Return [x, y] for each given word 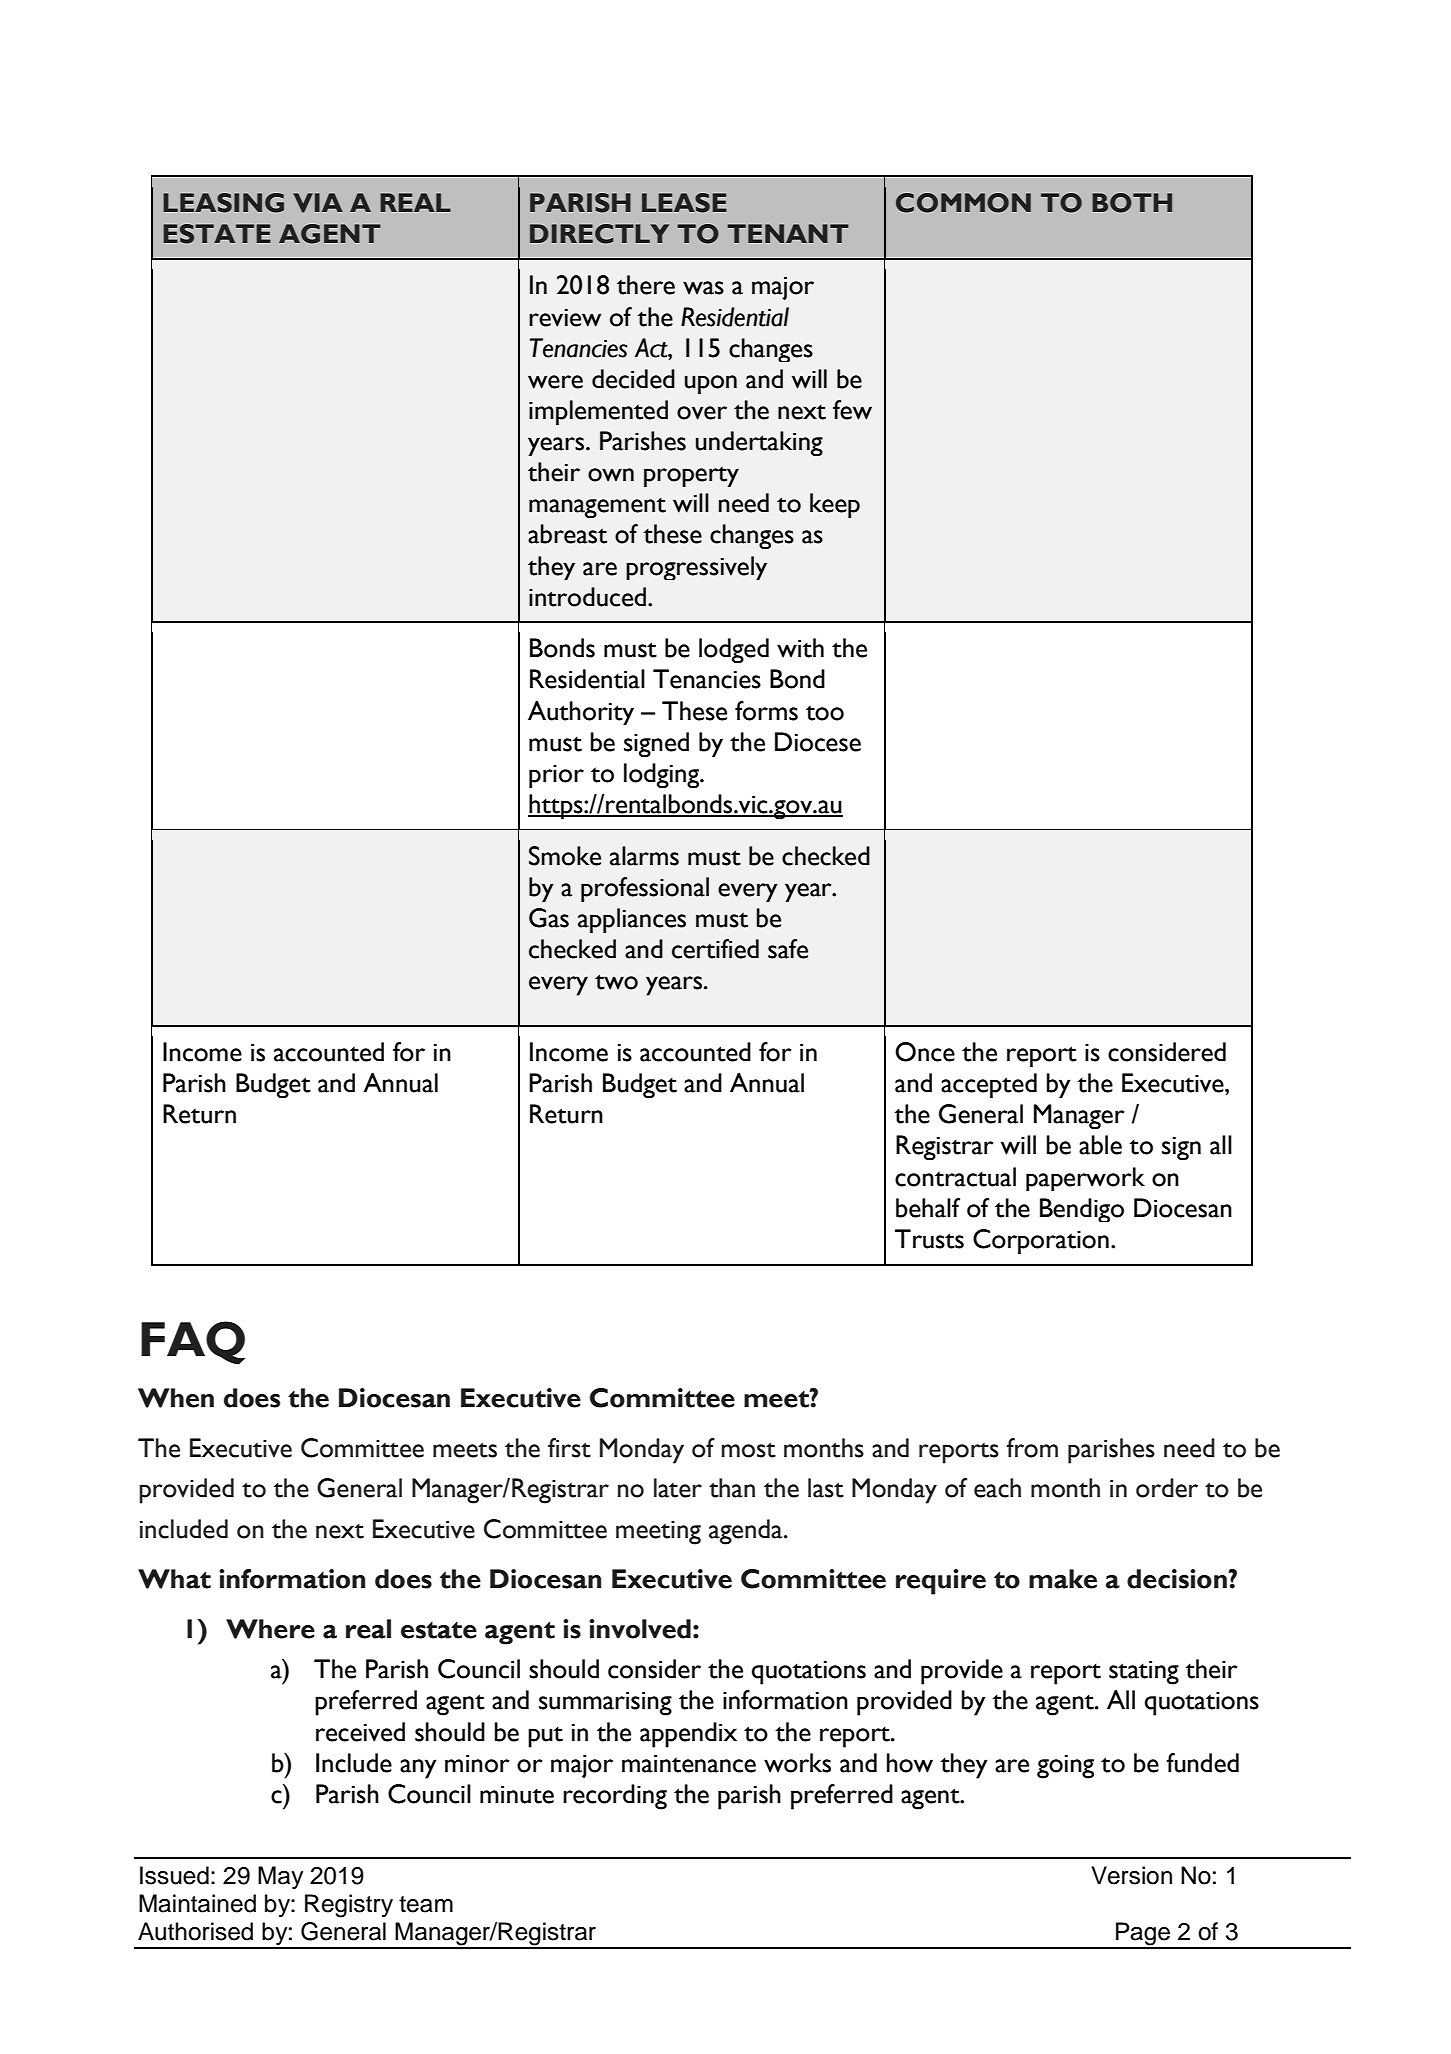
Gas [549, 918]
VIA [318, 203]
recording [615, 1797]
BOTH [1132, 203]
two [616, 982]
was [703, 288]
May [280, 1877]
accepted [989, 1085]
